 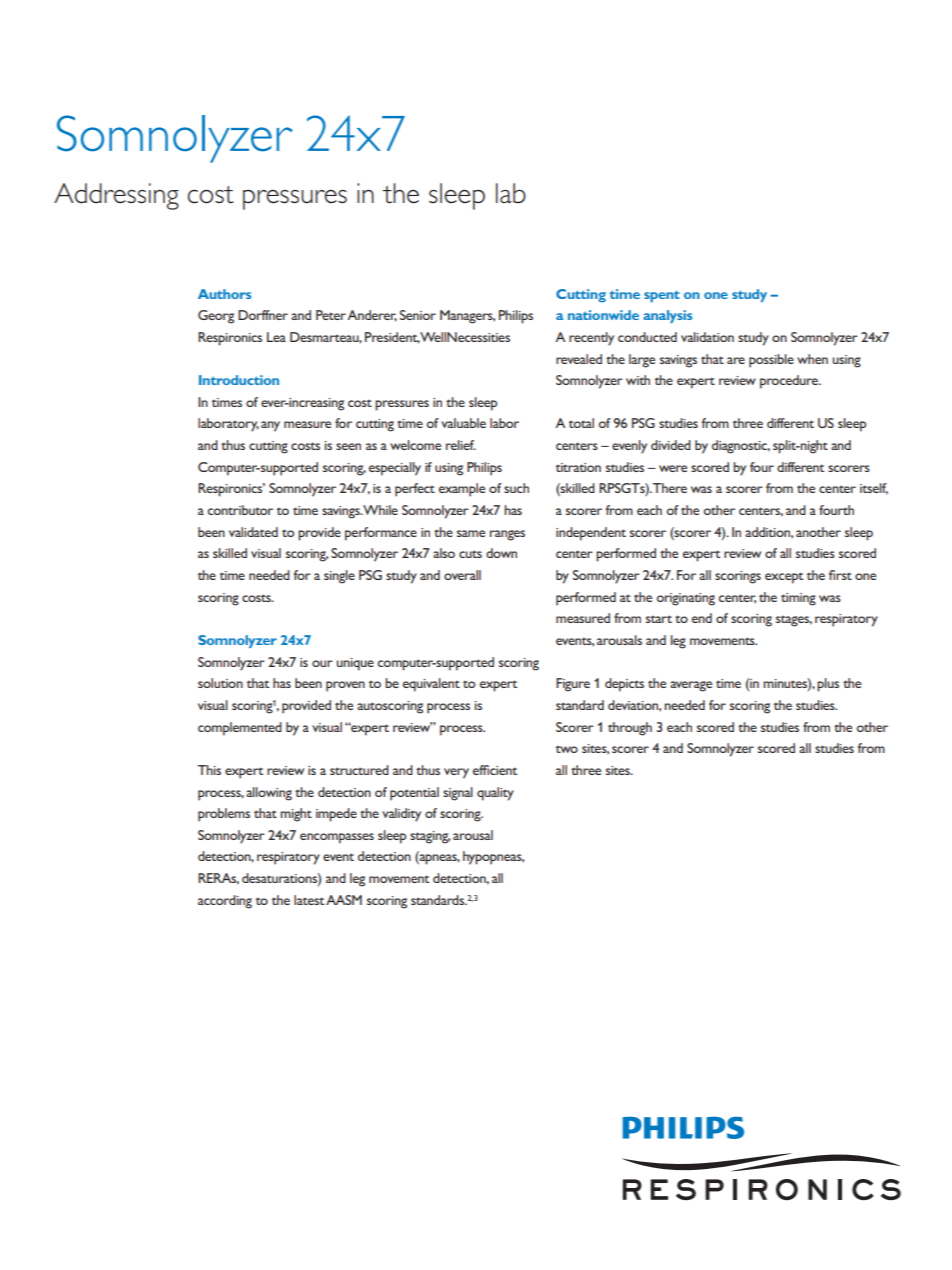 What do you see at coordinates (225, 902) in the document?
I see `according` at bounding box center [225, 902].
